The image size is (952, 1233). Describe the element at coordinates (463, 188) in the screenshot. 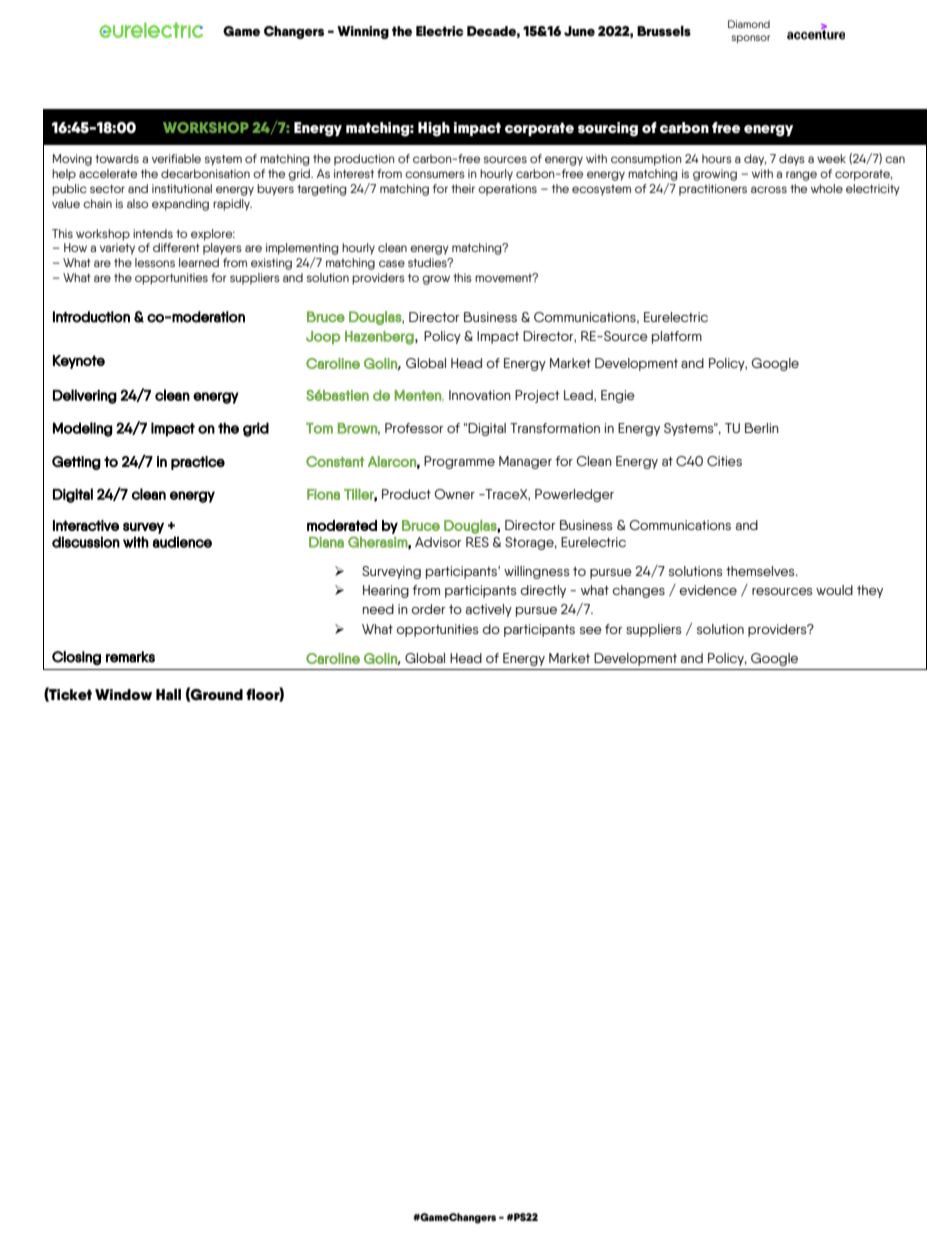

I see `their` at that location.
